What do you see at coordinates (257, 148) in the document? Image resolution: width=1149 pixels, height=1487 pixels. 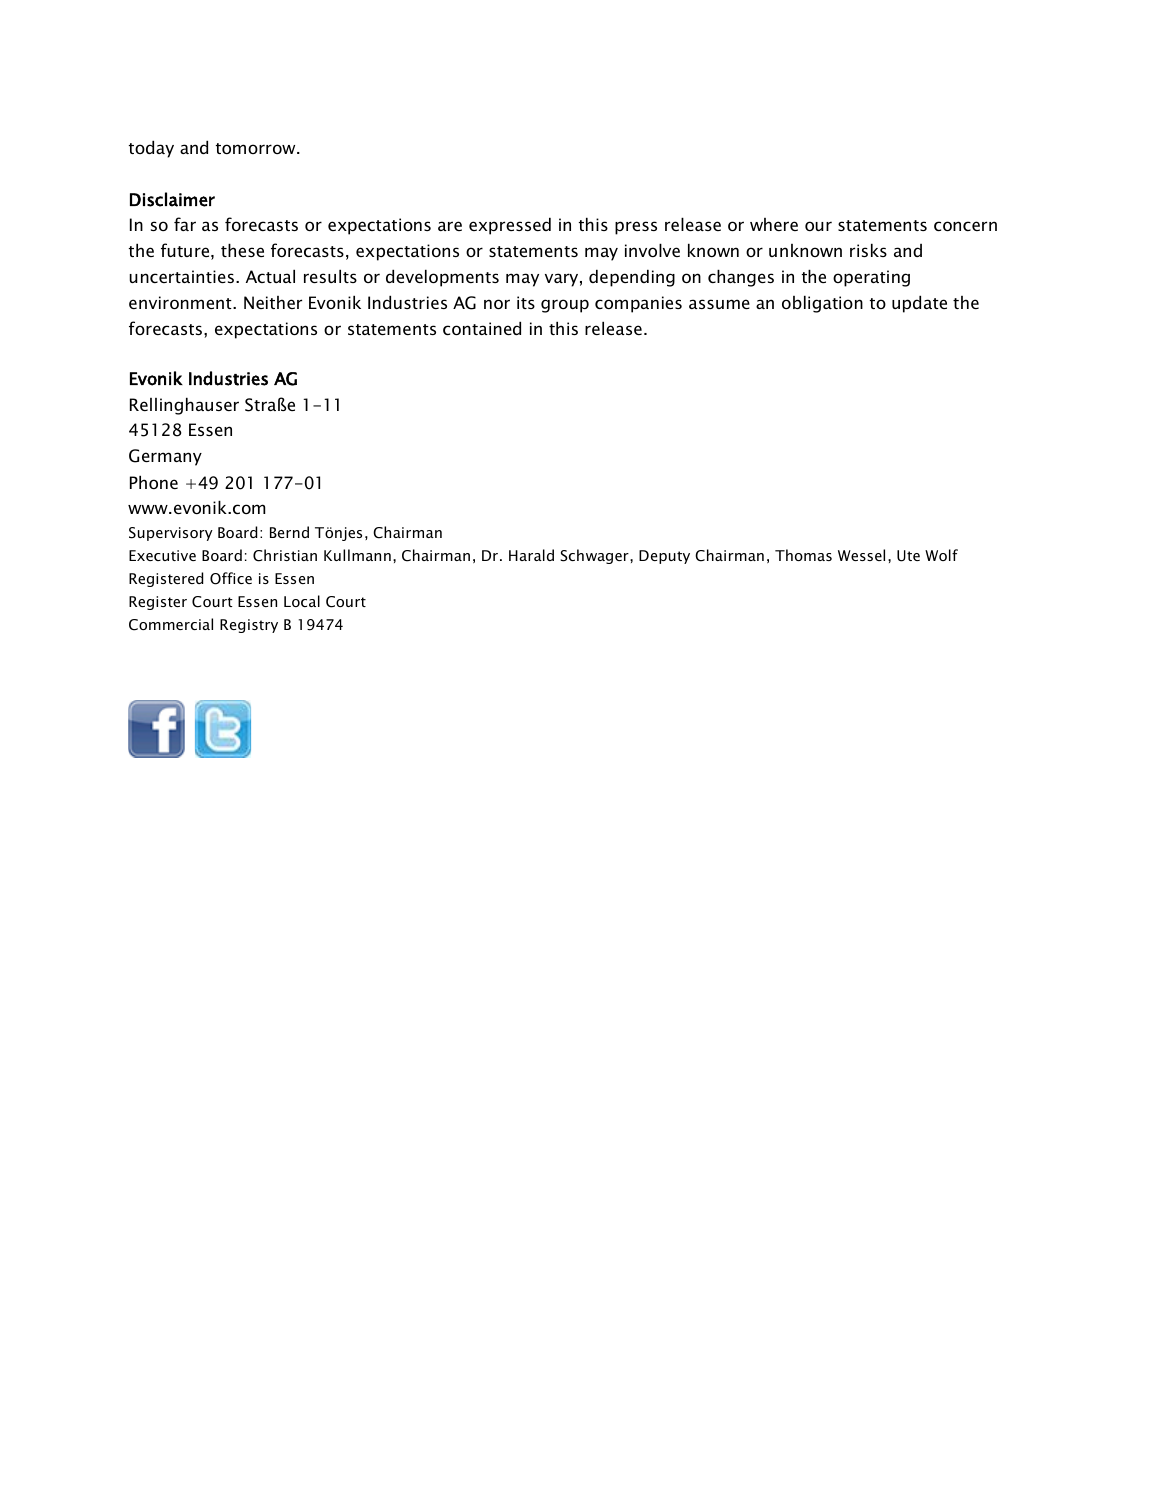 I see `tomorrow` at bounding box center [257, 148].
